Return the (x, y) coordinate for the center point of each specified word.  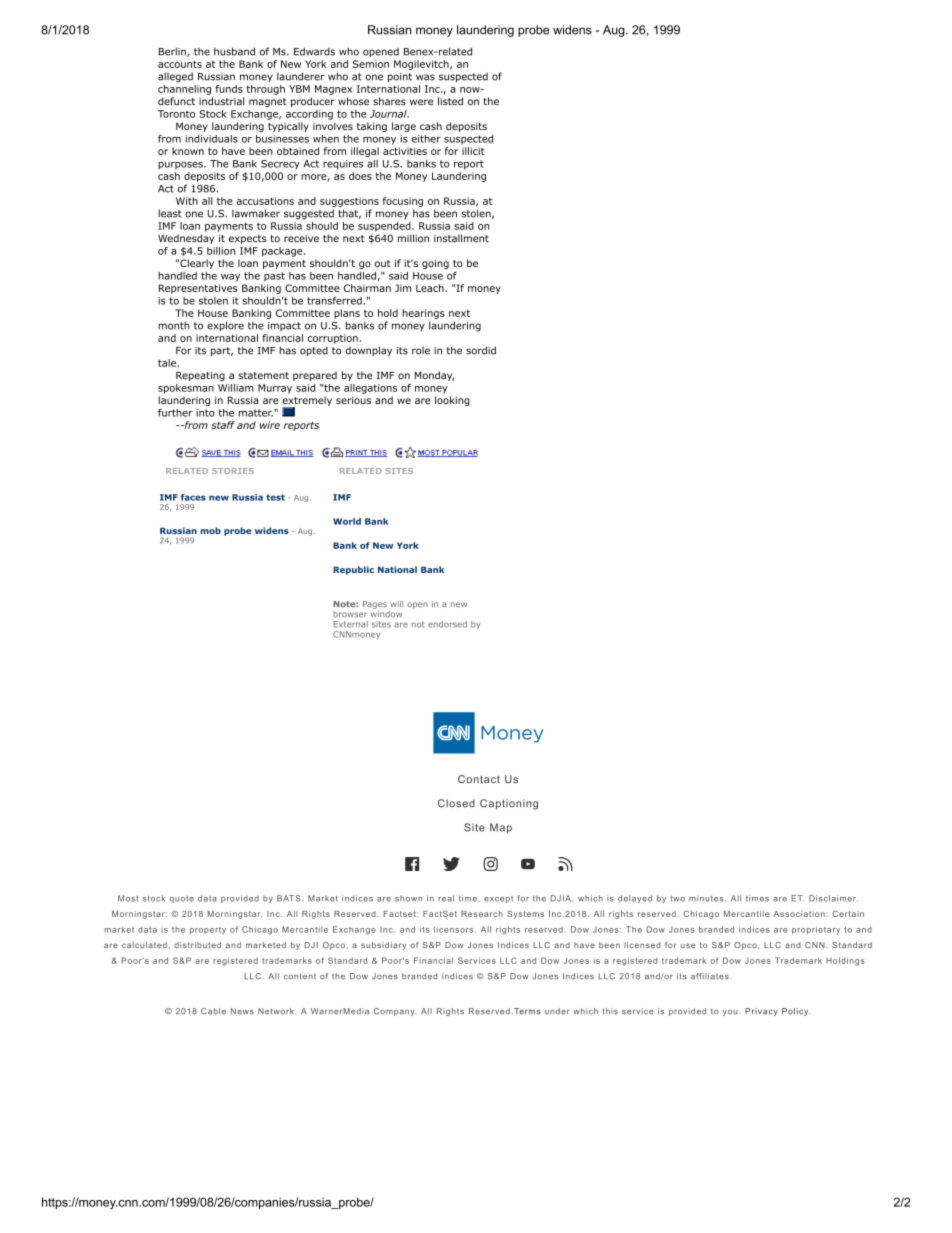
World (347, 521)
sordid (481, 350)
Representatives (198, 289)
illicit (473, 151)
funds (229, 89)
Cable (213, 1011)
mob (211, 530)
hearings (423, 314)
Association (799, 914)
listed (450, 101)
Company (395, 1012)
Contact (479, 779)
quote (182, 899)
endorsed (447, 624)
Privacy (761, 1012)
